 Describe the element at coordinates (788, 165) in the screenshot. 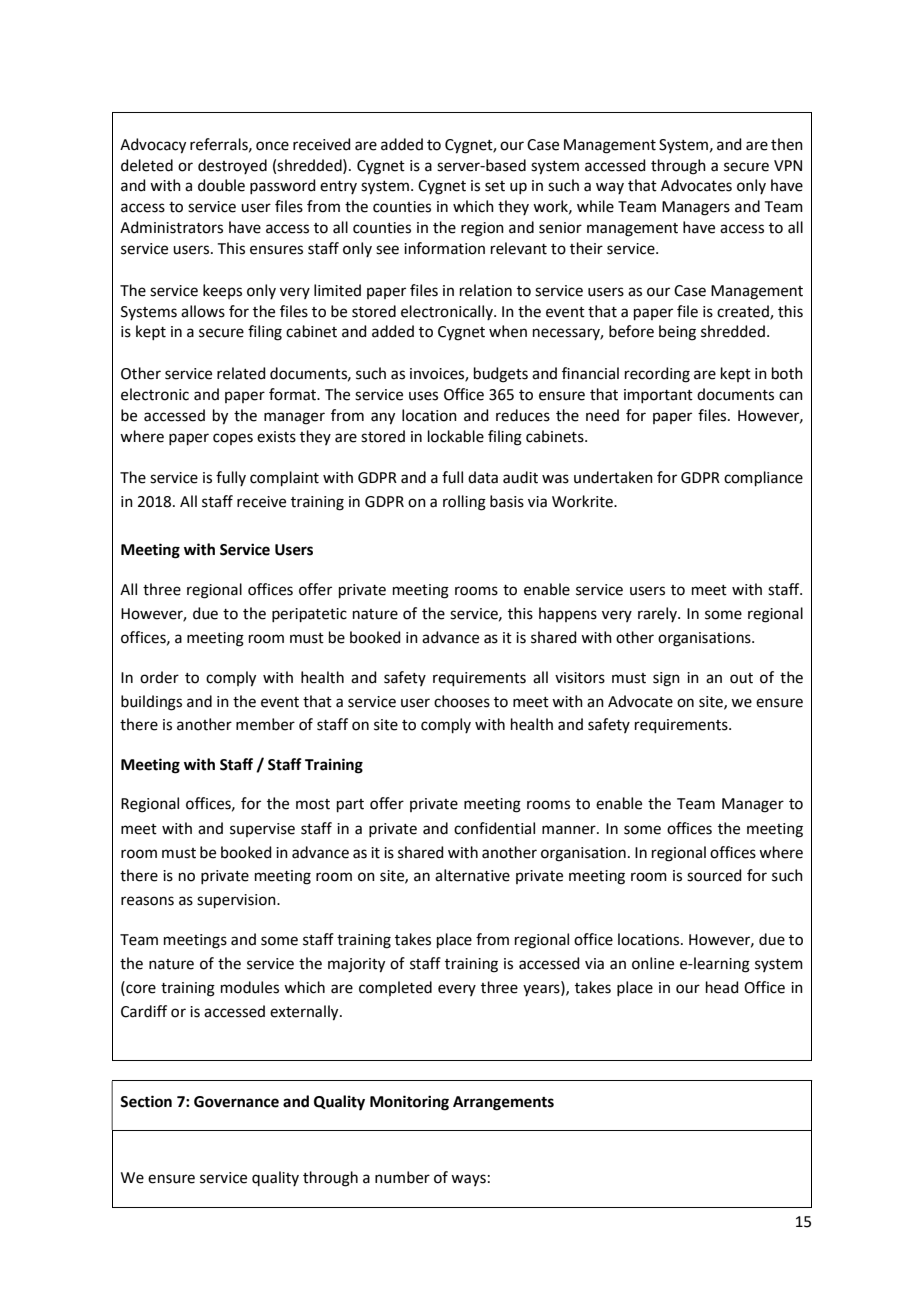

I see `VPN` at that location.
